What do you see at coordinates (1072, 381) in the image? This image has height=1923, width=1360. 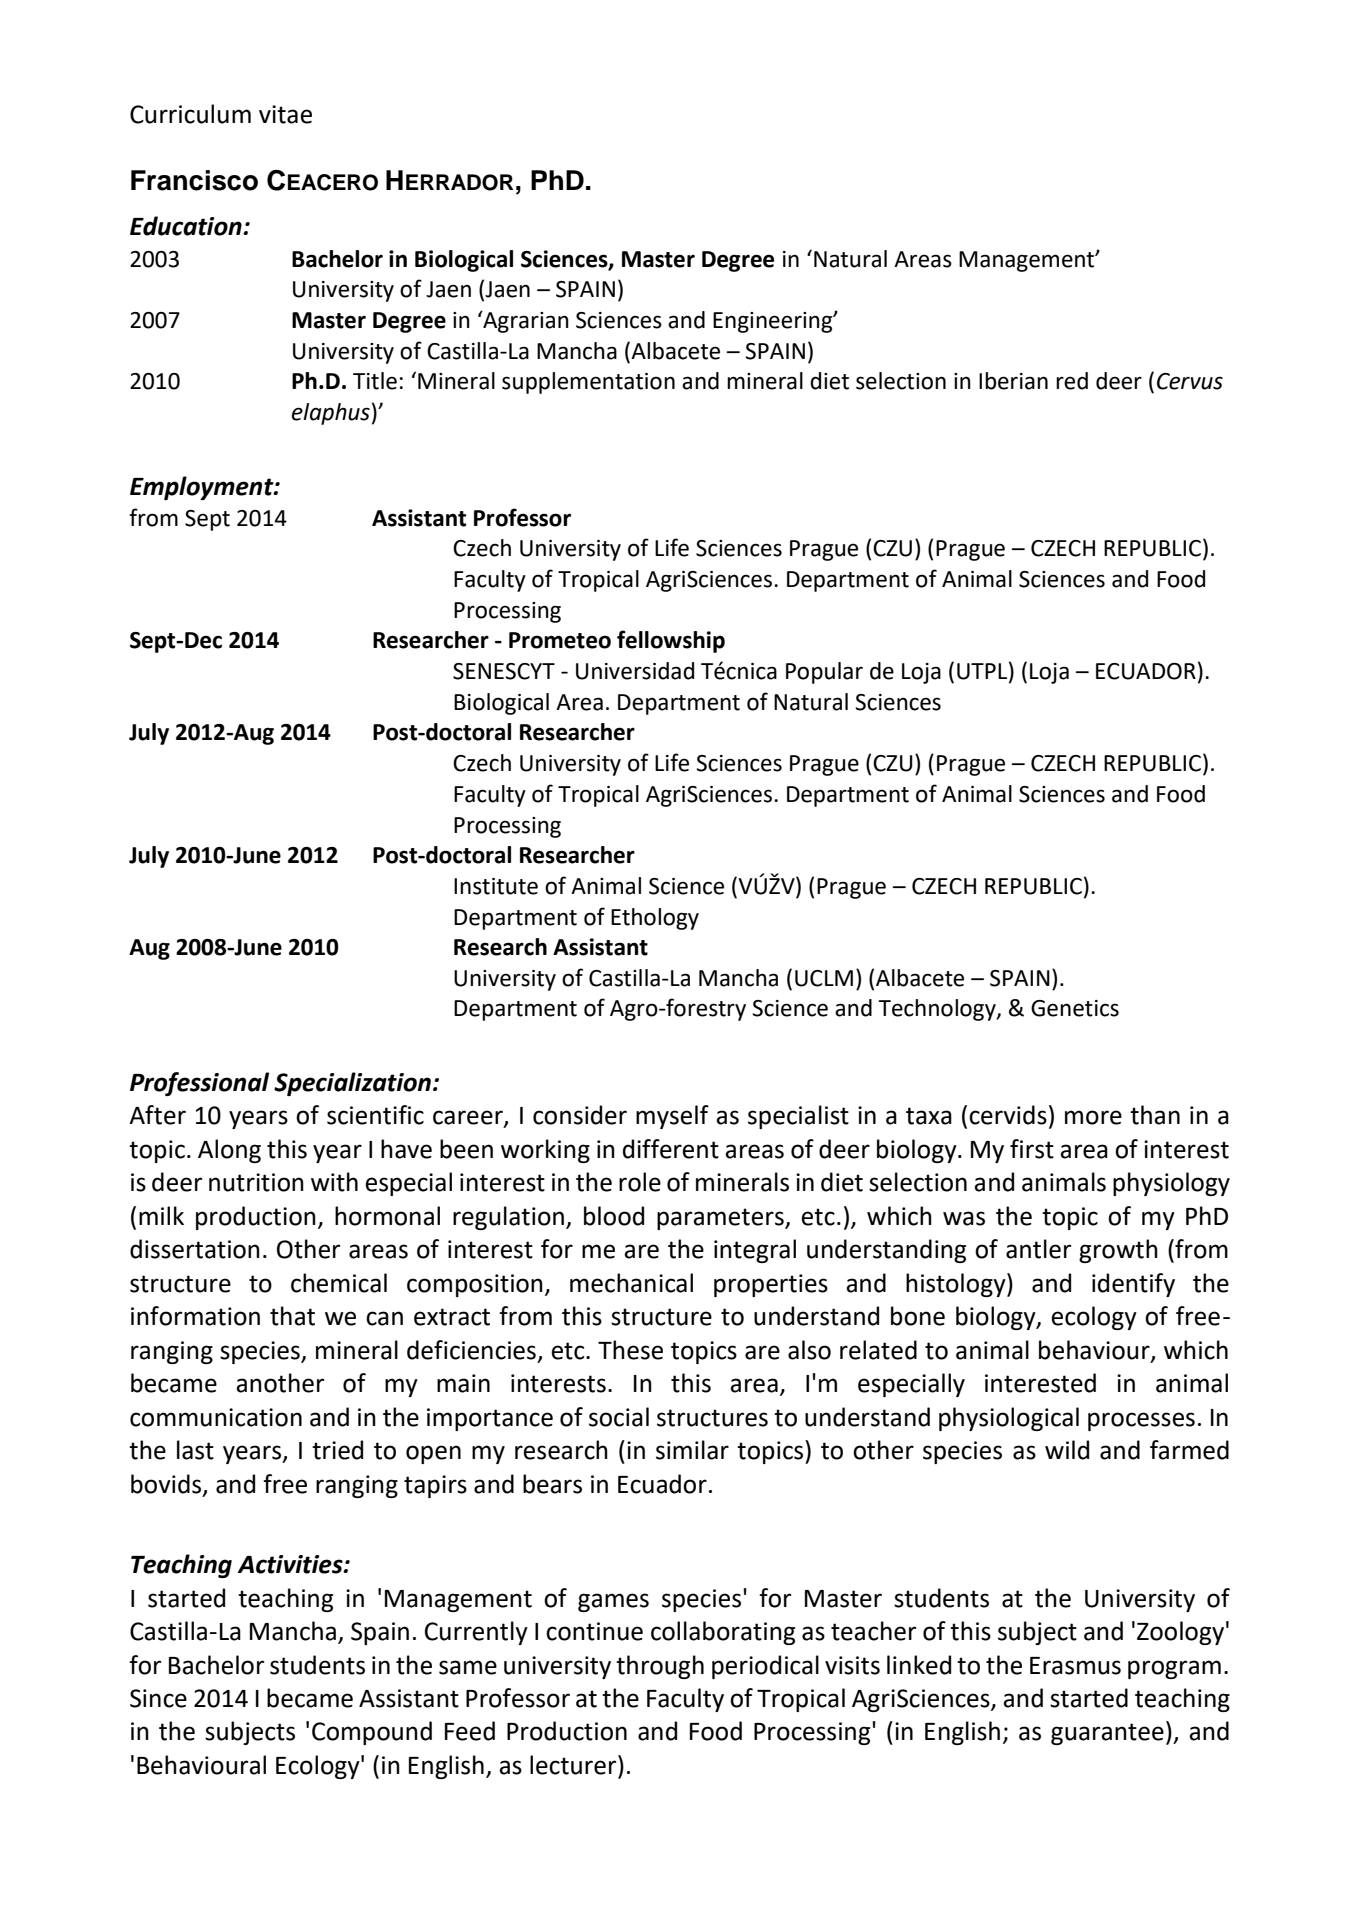 I see `red` at bounding box center [1072, 381].
